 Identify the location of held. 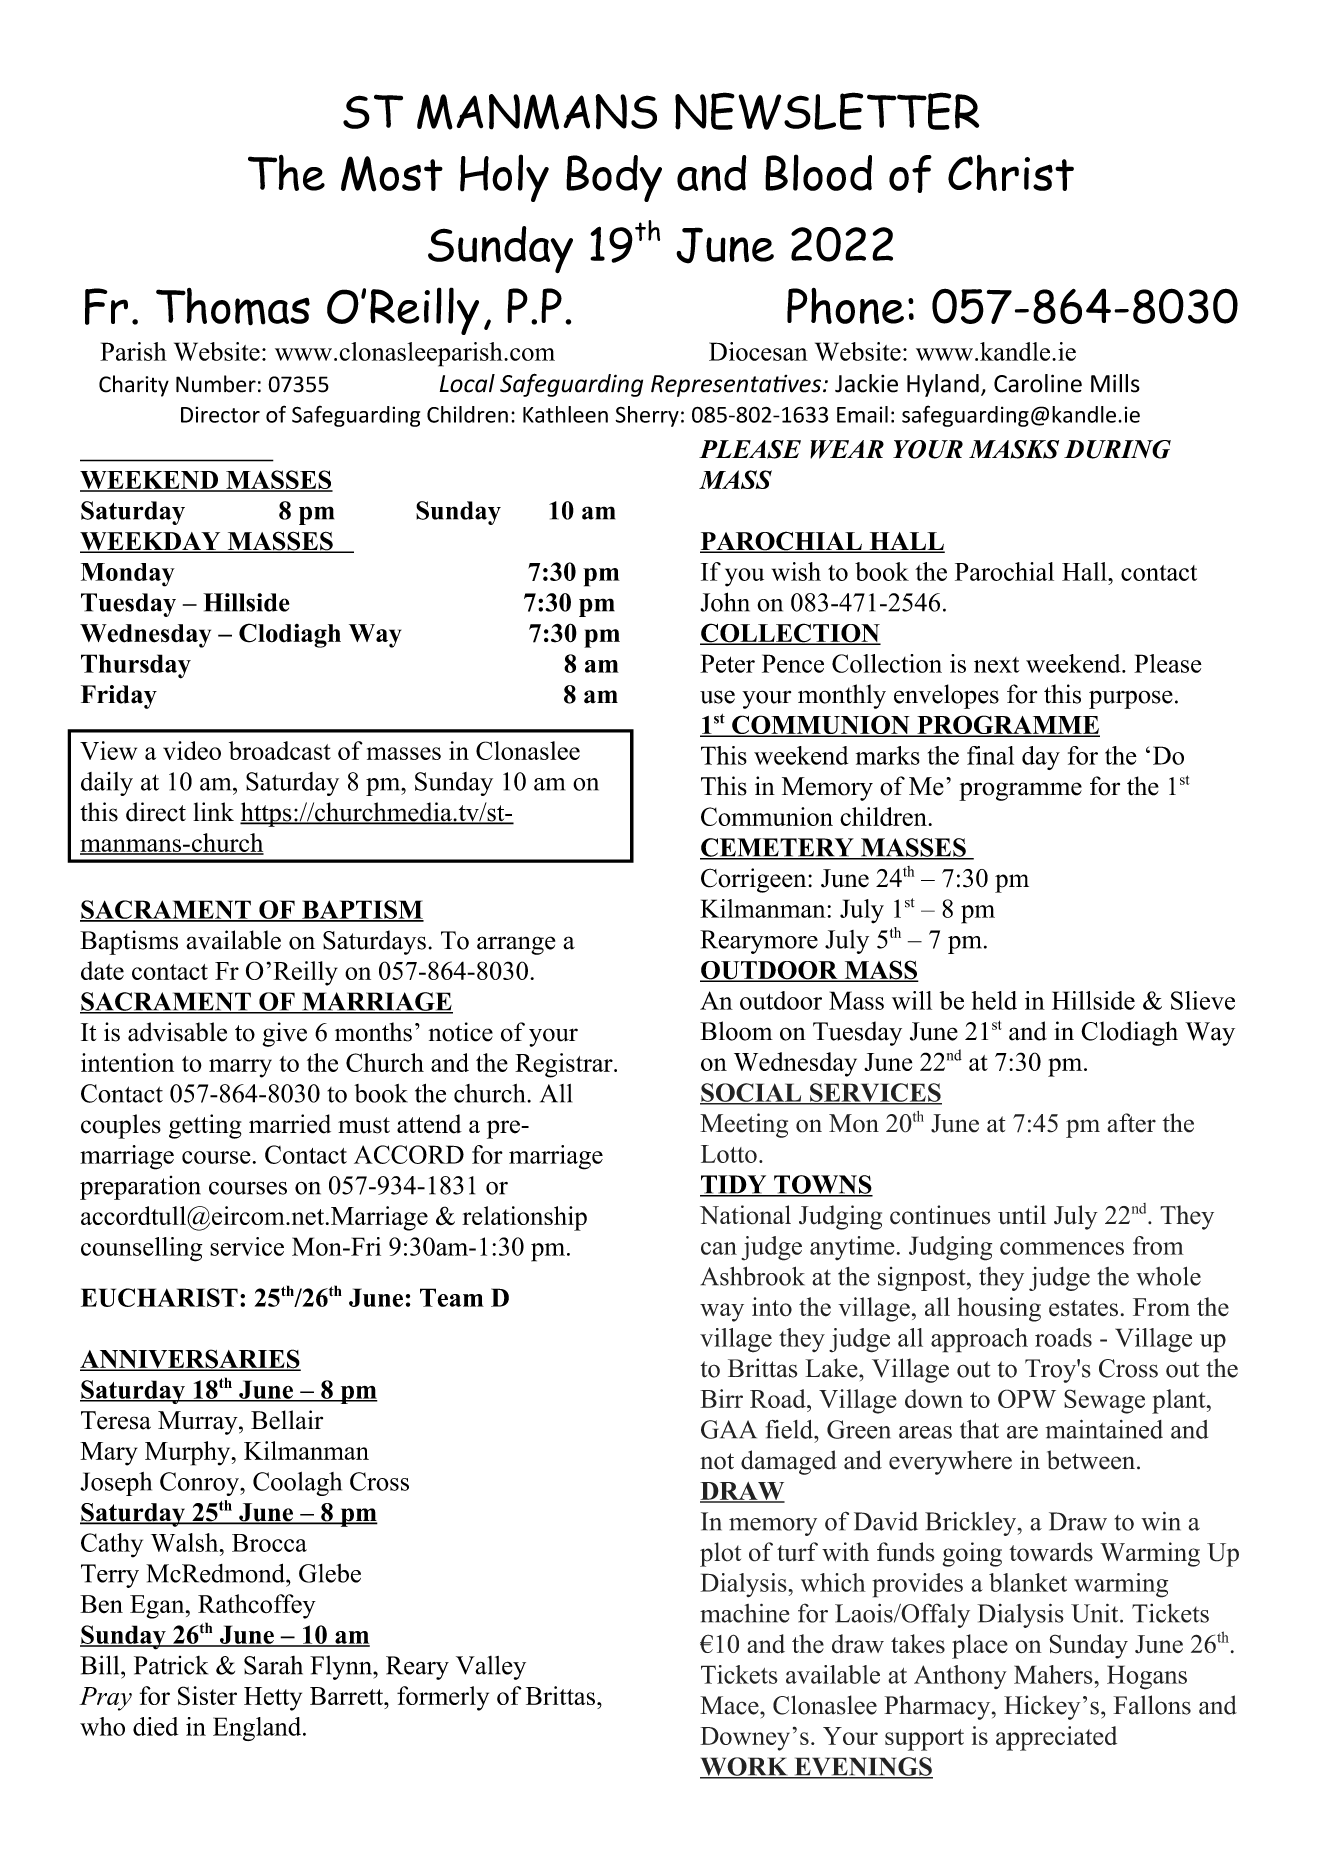
(994, 1000).
